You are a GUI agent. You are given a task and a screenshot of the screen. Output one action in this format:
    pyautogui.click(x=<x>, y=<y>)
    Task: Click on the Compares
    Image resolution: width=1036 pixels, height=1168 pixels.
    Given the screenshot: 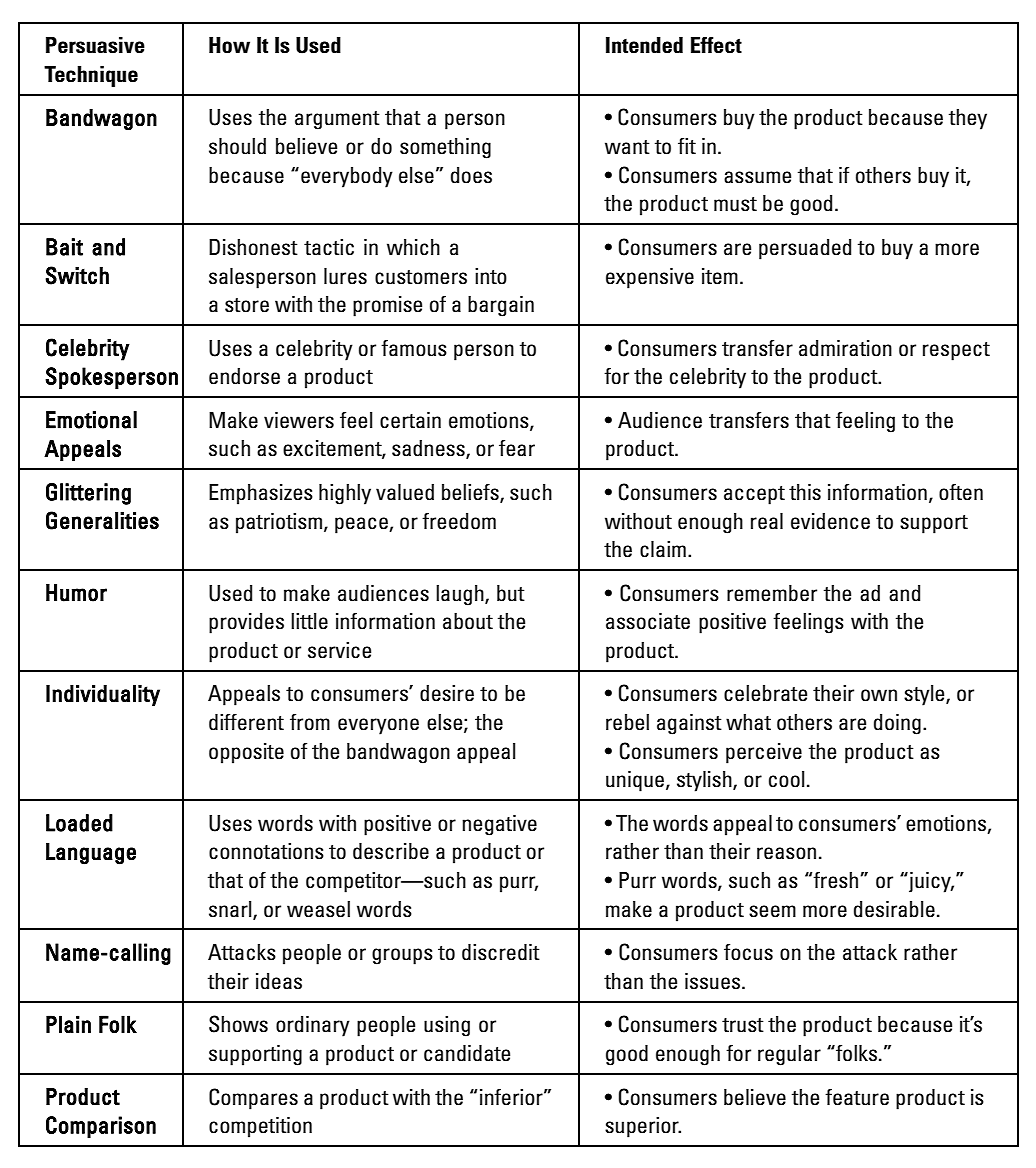 What is the action you would take?
    pyautogui.click(x=253, y=1099)
